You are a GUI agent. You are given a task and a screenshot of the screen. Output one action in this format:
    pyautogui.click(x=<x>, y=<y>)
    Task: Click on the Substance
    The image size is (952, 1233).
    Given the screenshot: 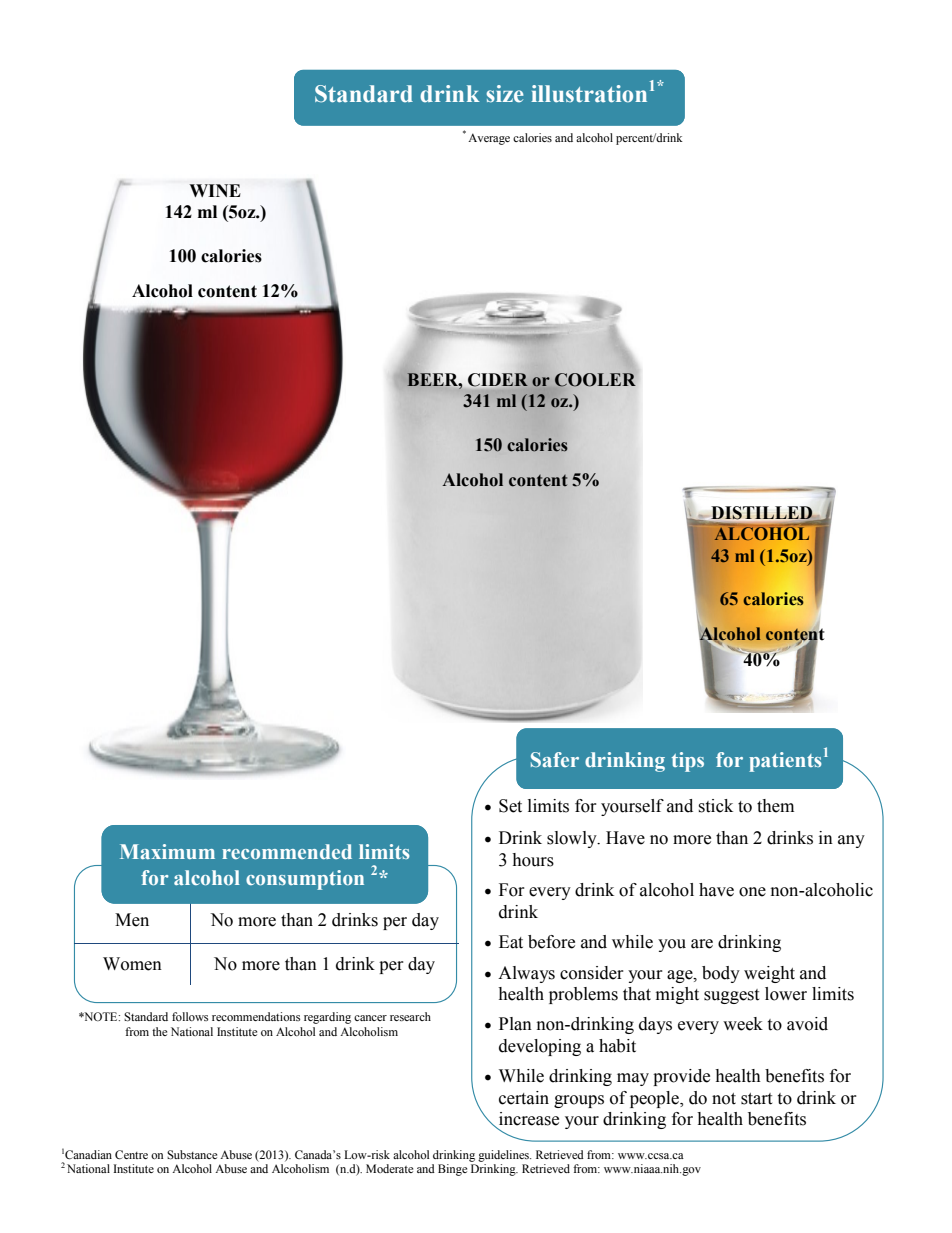 What is the action you would take?
    pyautogui.click(x=192, y=1155)
